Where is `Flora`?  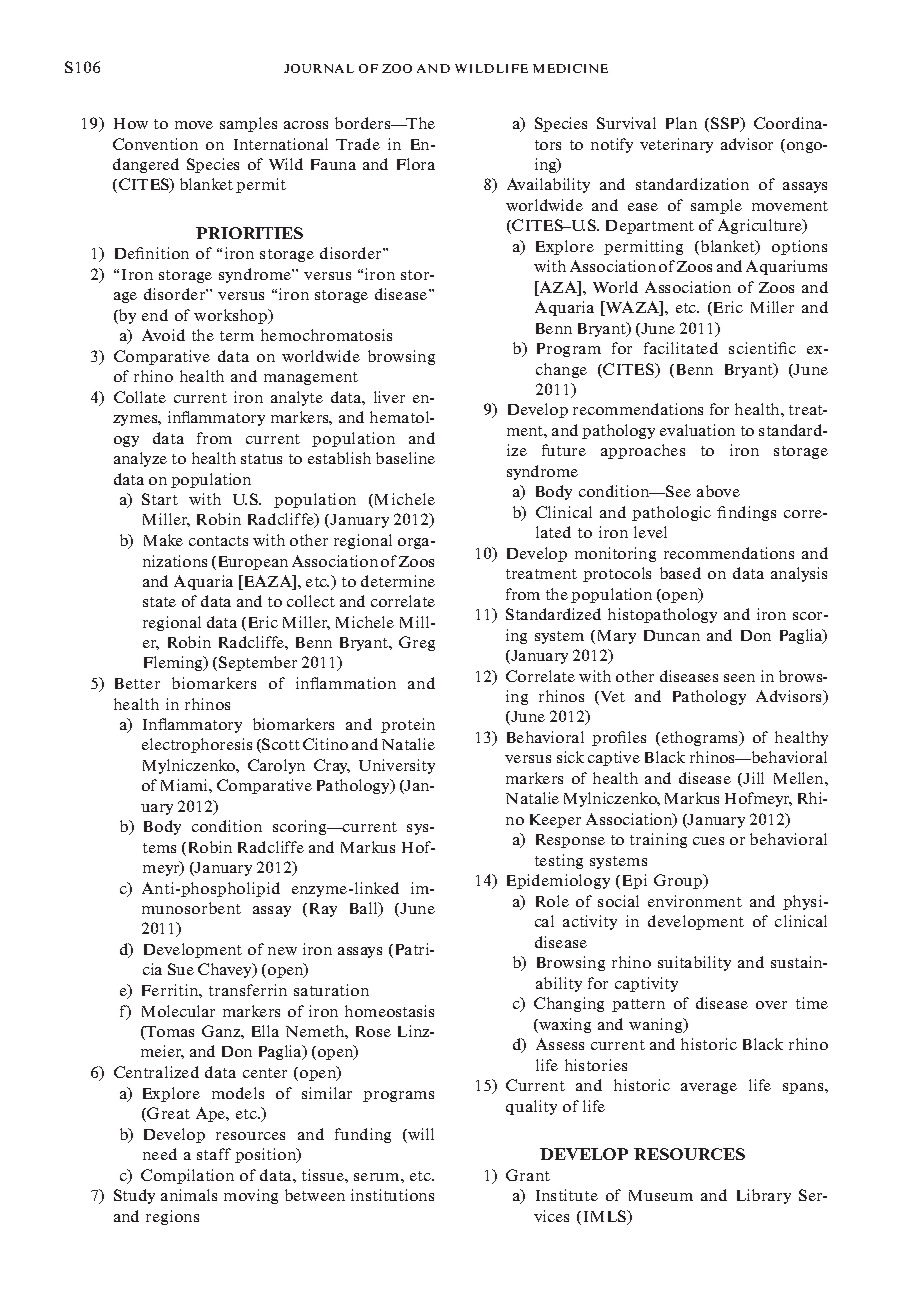 Flora is located at coordinates (416, 164).
